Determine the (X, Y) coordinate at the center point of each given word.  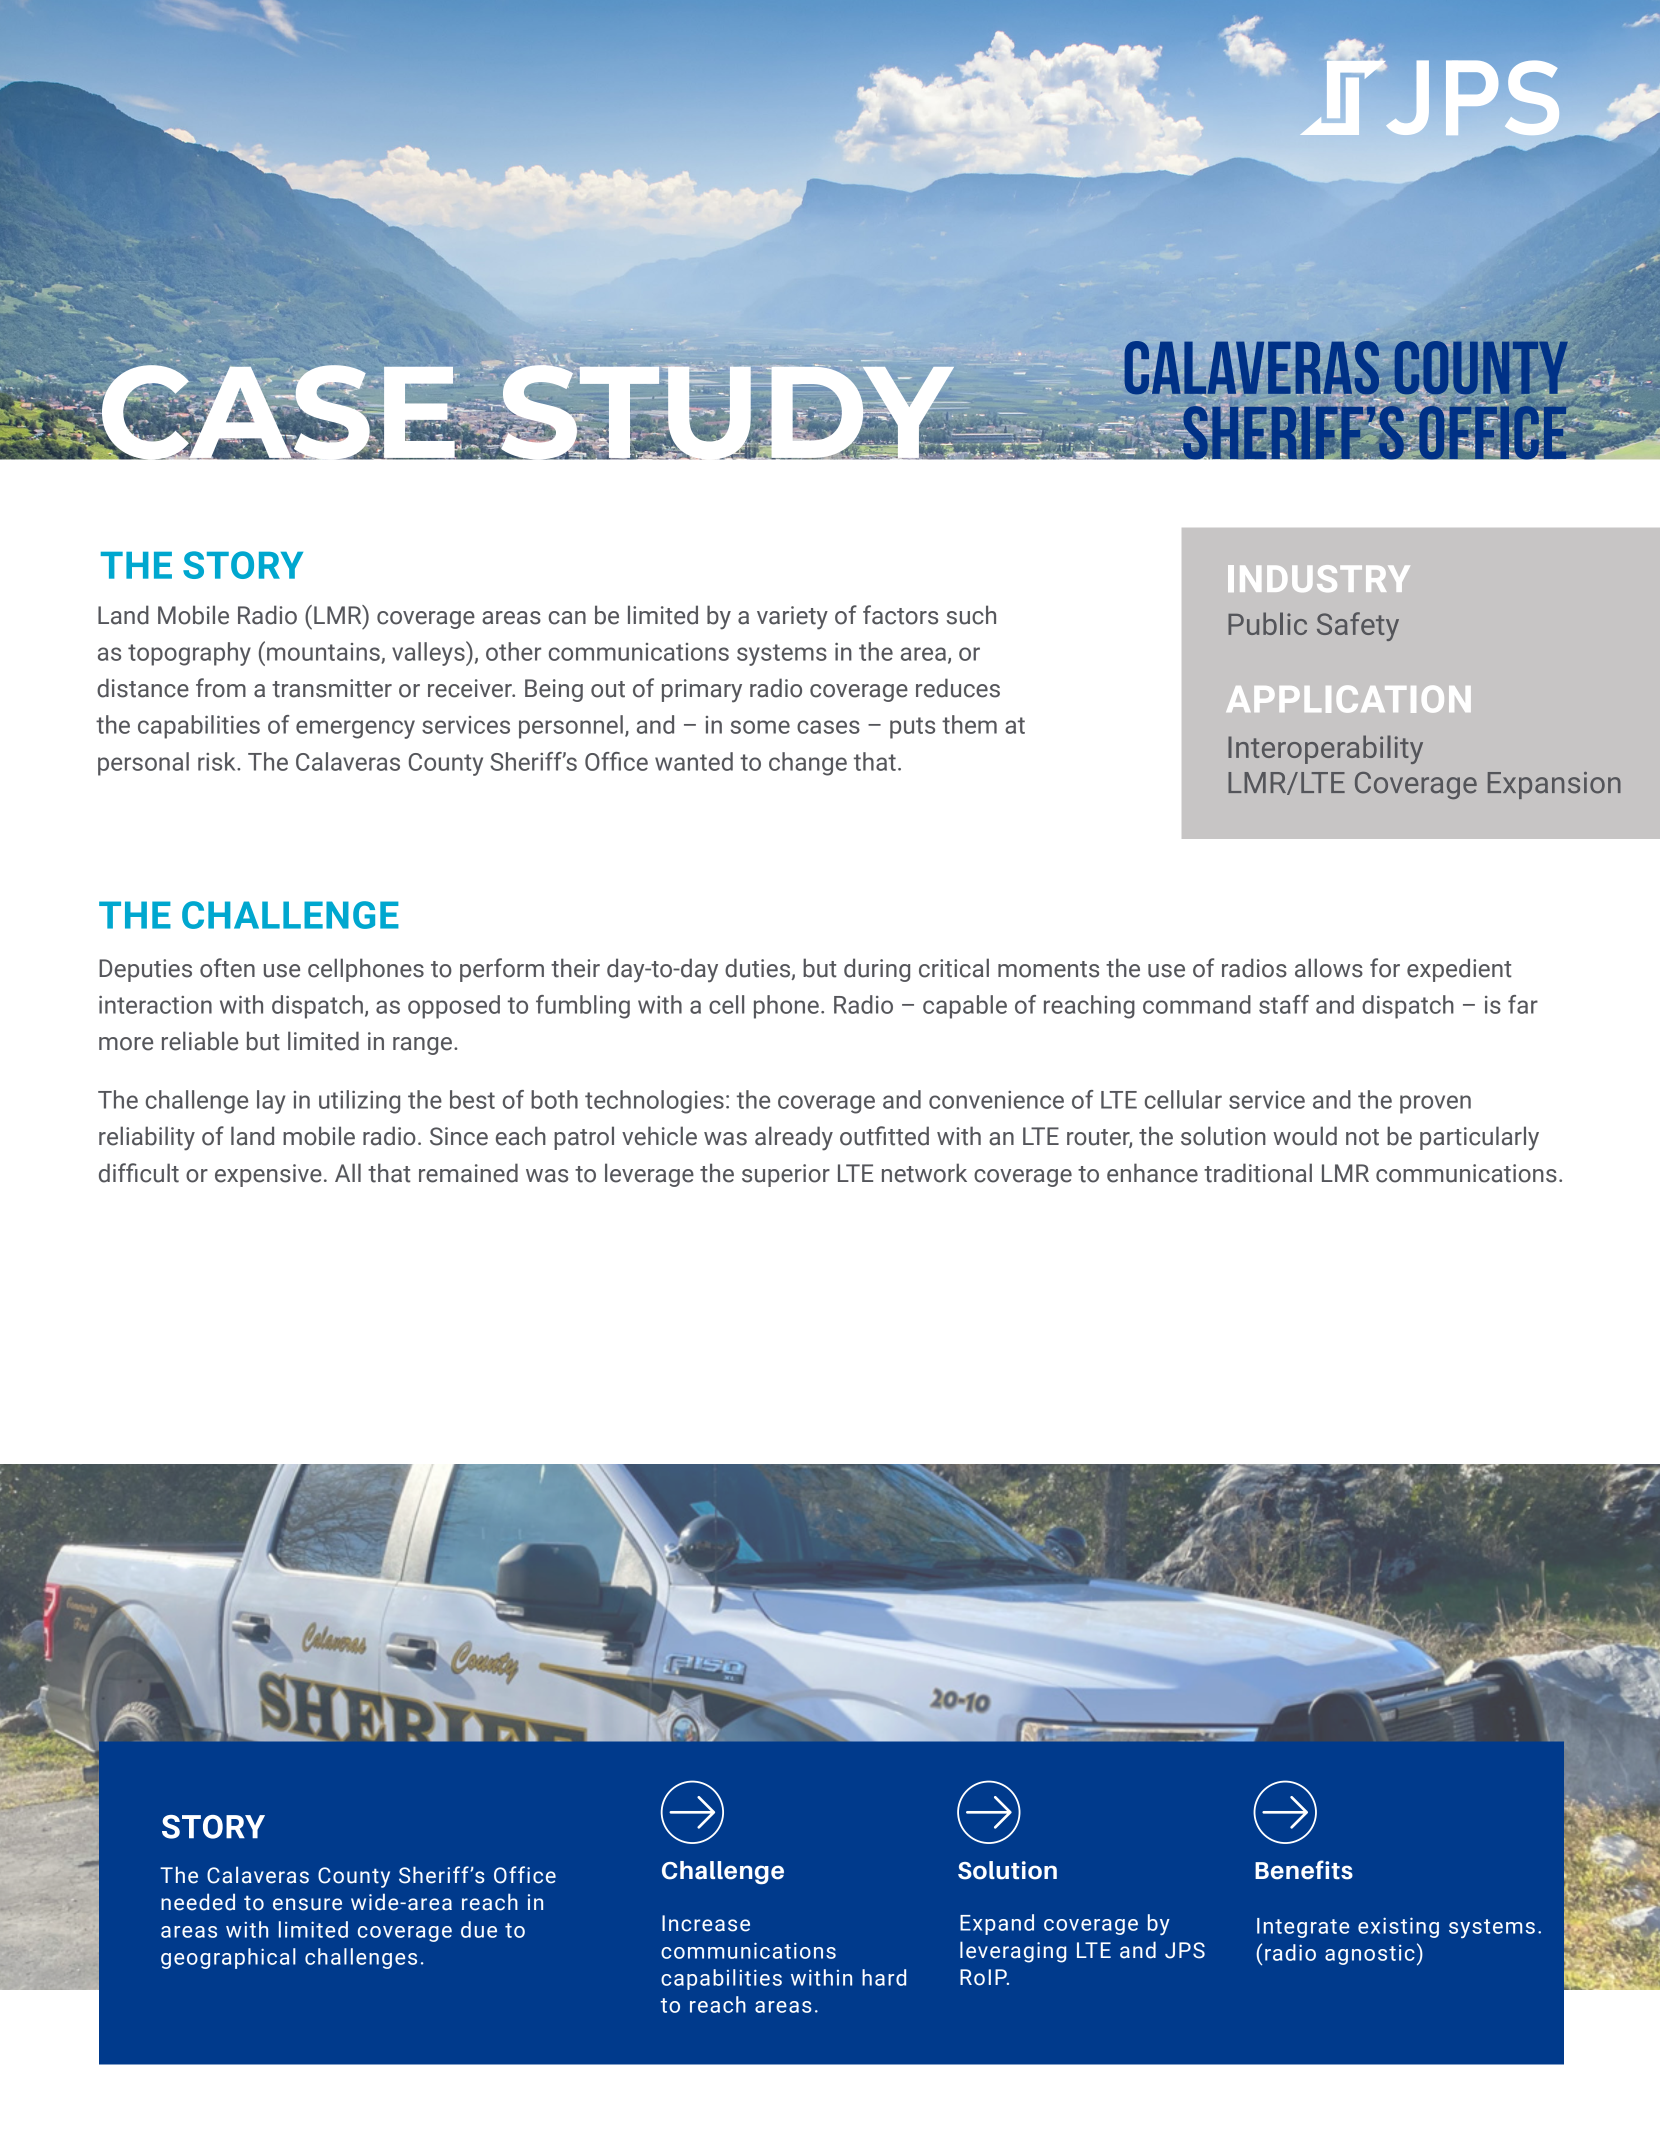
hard (884, 1977)
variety (792, 618)
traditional (1258, 1173)
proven (1435, 1104)
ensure (307, 1904)
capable (965, 1007)
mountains (324, 653)
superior (786, 1175)
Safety (1358, 626)
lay (271, 1102)
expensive (268, 1175)
